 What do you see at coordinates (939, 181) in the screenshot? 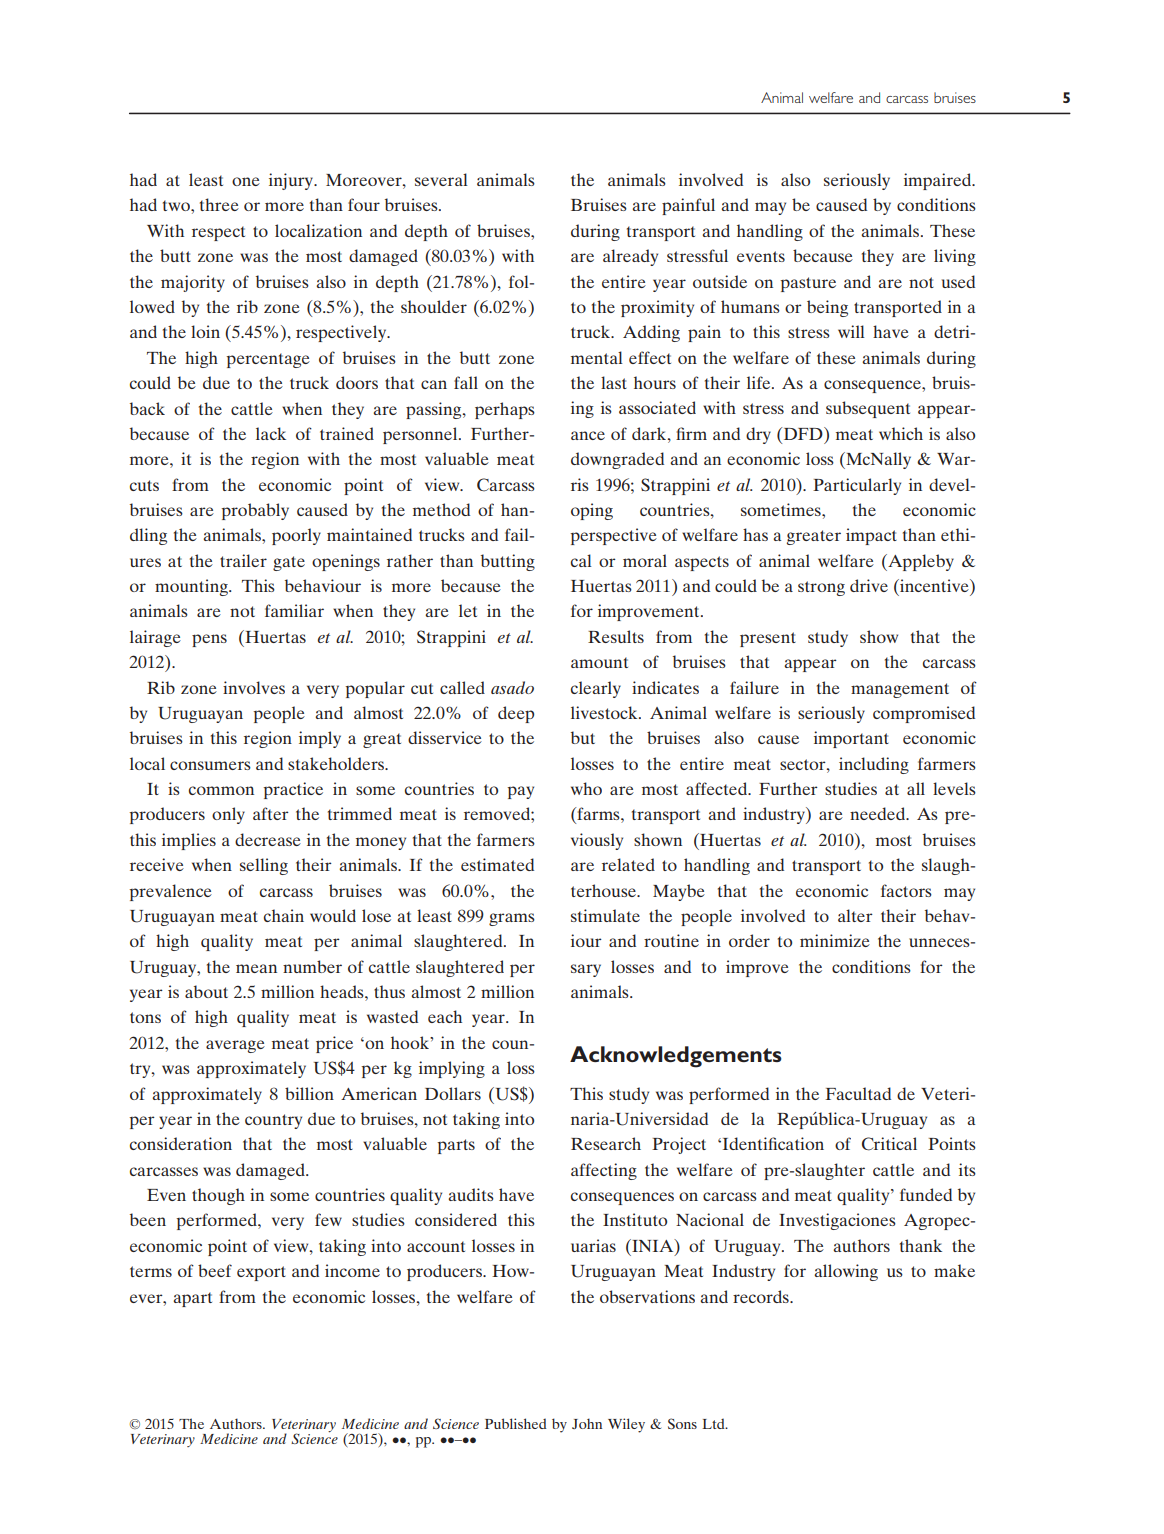
I see `impaired` at bounding box center [939, 181].
